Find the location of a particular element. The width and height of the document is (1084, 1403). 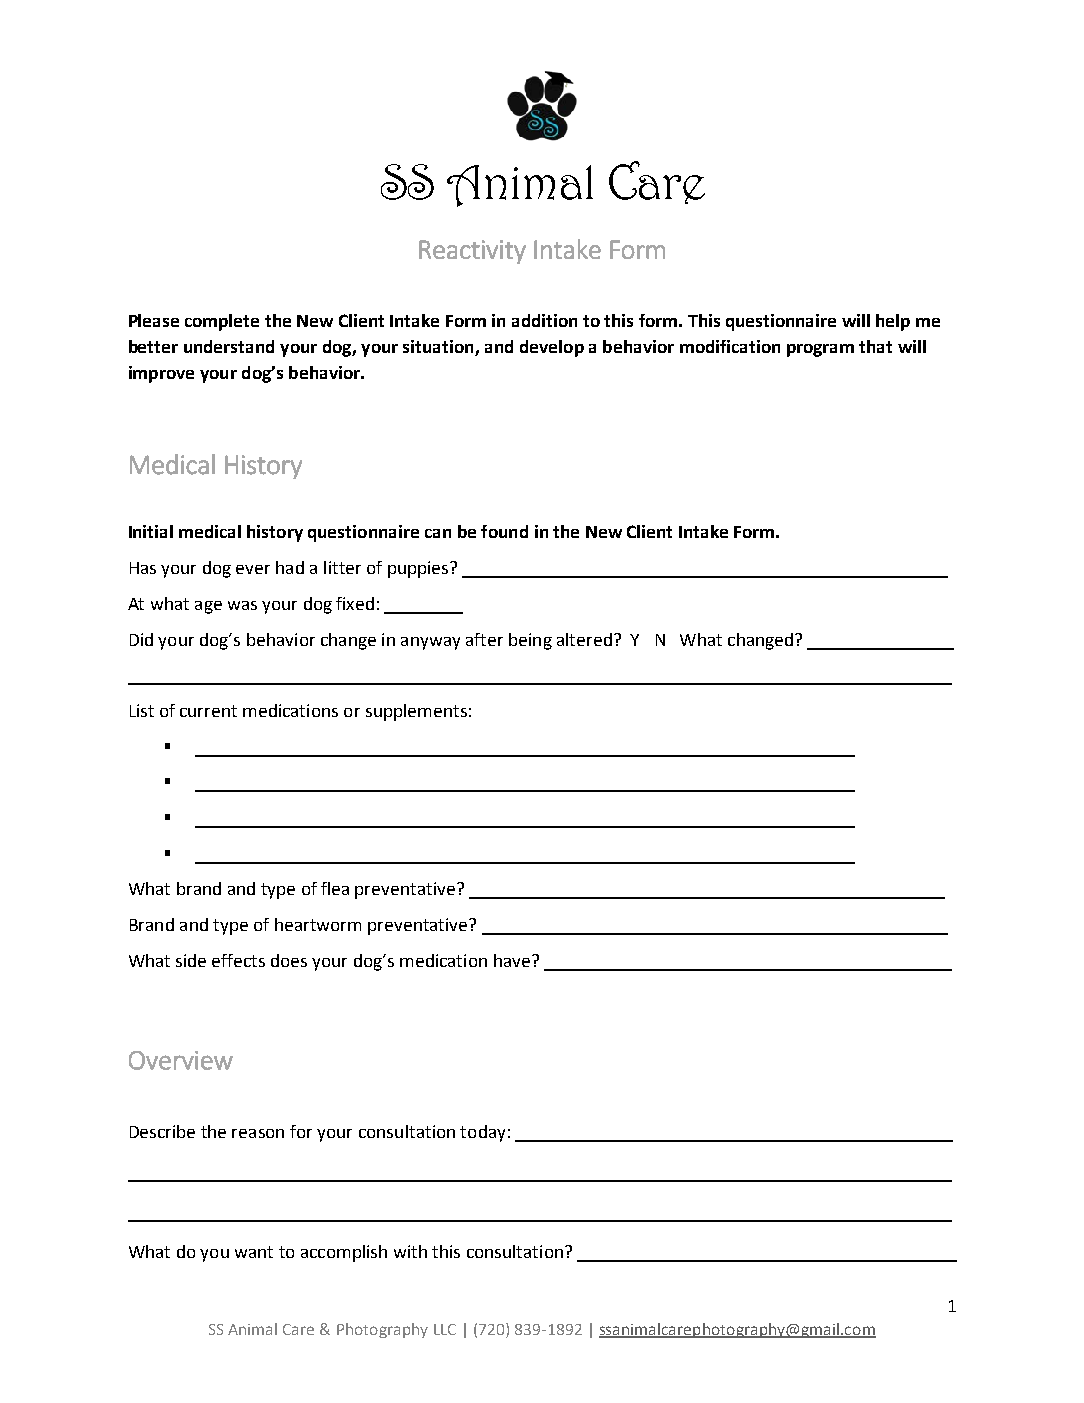

LLC is located at coordinates (445, 1329).
